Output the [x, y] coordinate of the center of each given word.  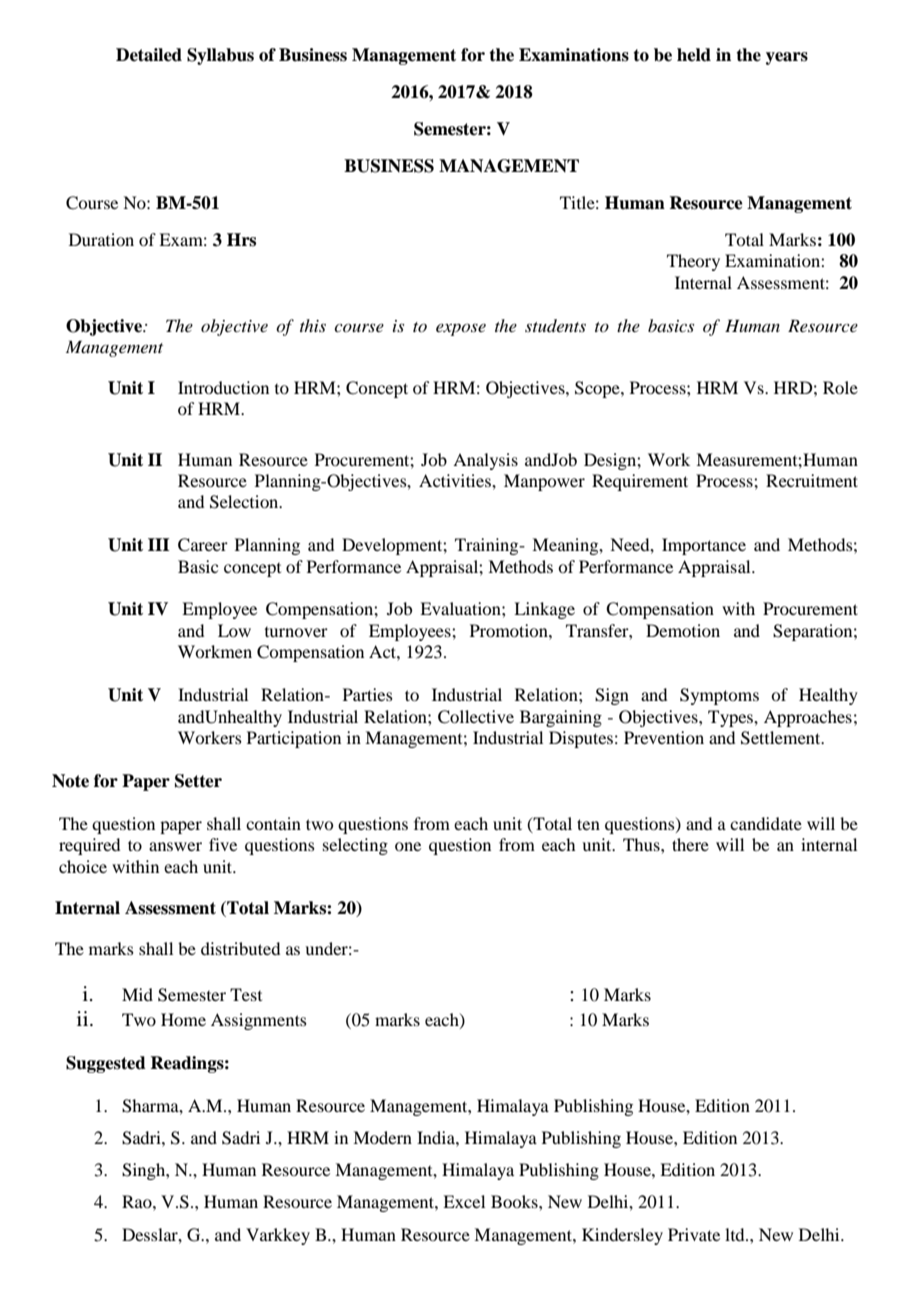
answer [175, 846]
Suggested [106, 1064]
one [408, 846]
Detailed [149, 55]
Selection [245, 502]
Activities [456, 480]
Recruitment [812, 480]
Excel [464, 1201]
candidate [766, 823]
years [787, 58]
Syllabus [220, 56]
